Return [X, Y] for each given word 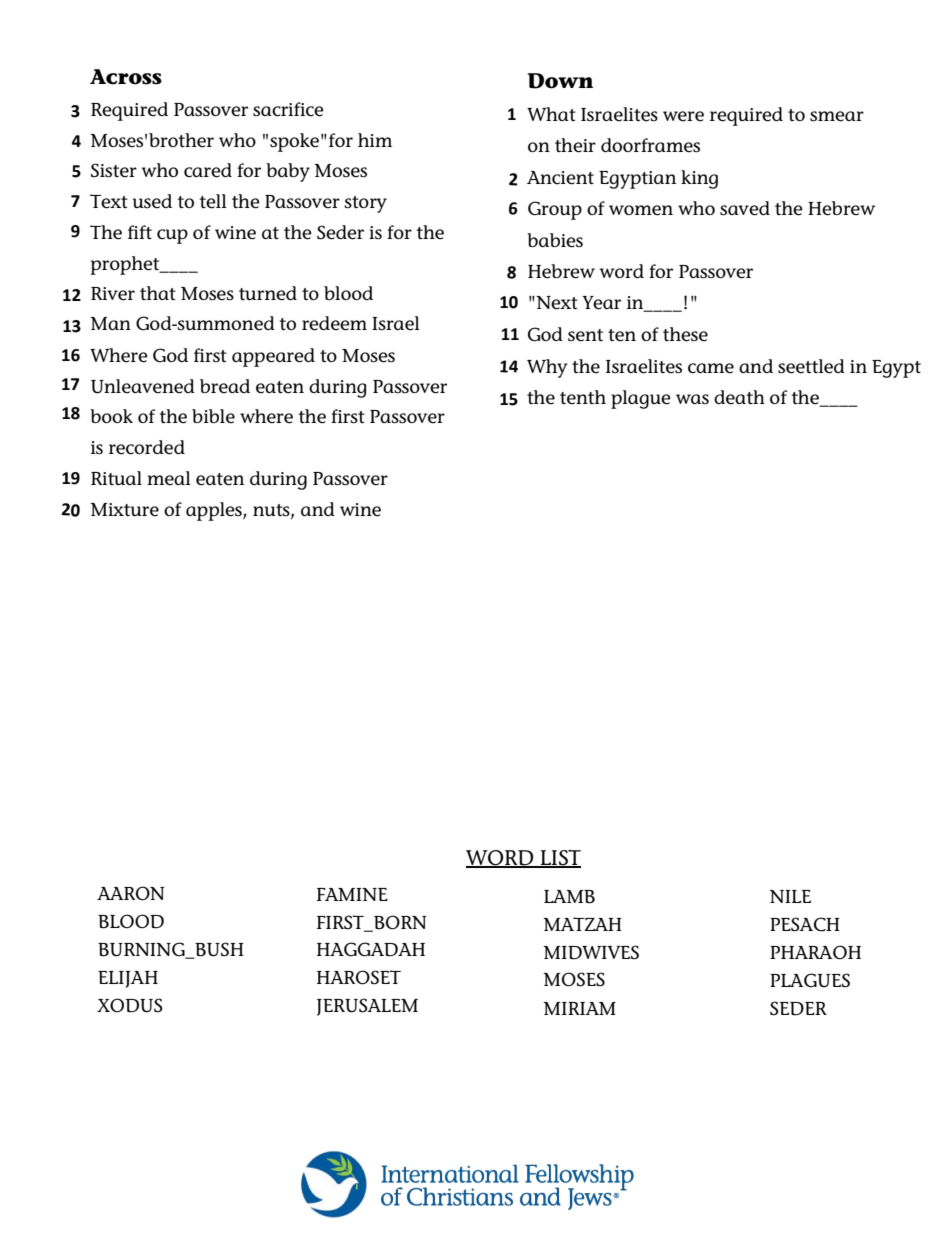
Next [556, 303]
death [739, 397]
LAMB [569, 897]
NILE [790, 896]
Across [126, 77]
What [551, 114]
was [692, 399]
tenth [583, 397]
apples [215, 511]
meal [169, 478]
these [685, 334]
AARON [131, 893]
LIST [559, 859]
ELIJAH [128, 979]
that [158, 293]
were [683, 116]
